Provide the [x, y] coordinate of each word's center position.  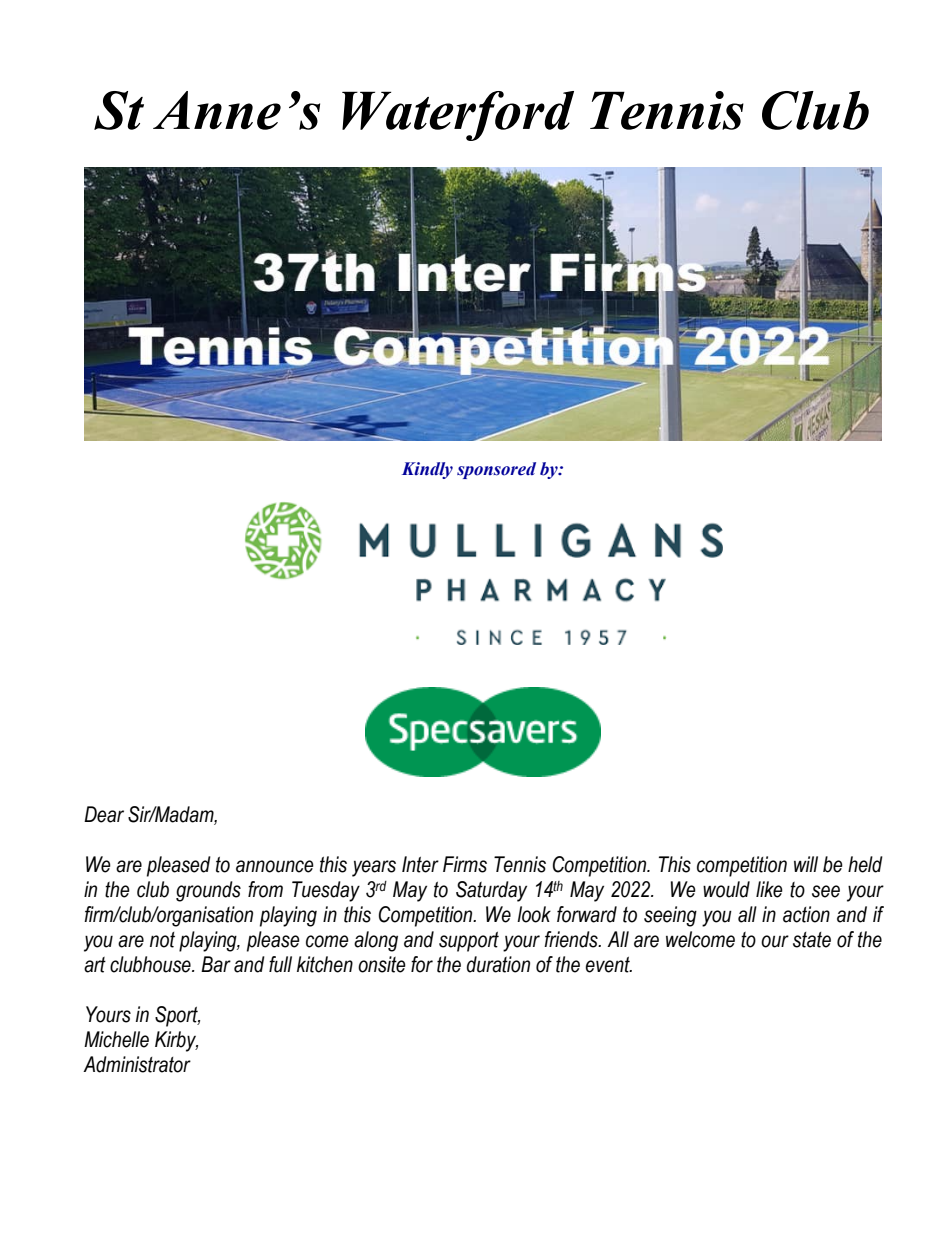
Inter [420, 864]
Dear [104, 814]
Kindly [427, 470]
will [806, 864]
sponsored [496, 470]
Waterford [458, 116]
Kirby [176, 1041]
